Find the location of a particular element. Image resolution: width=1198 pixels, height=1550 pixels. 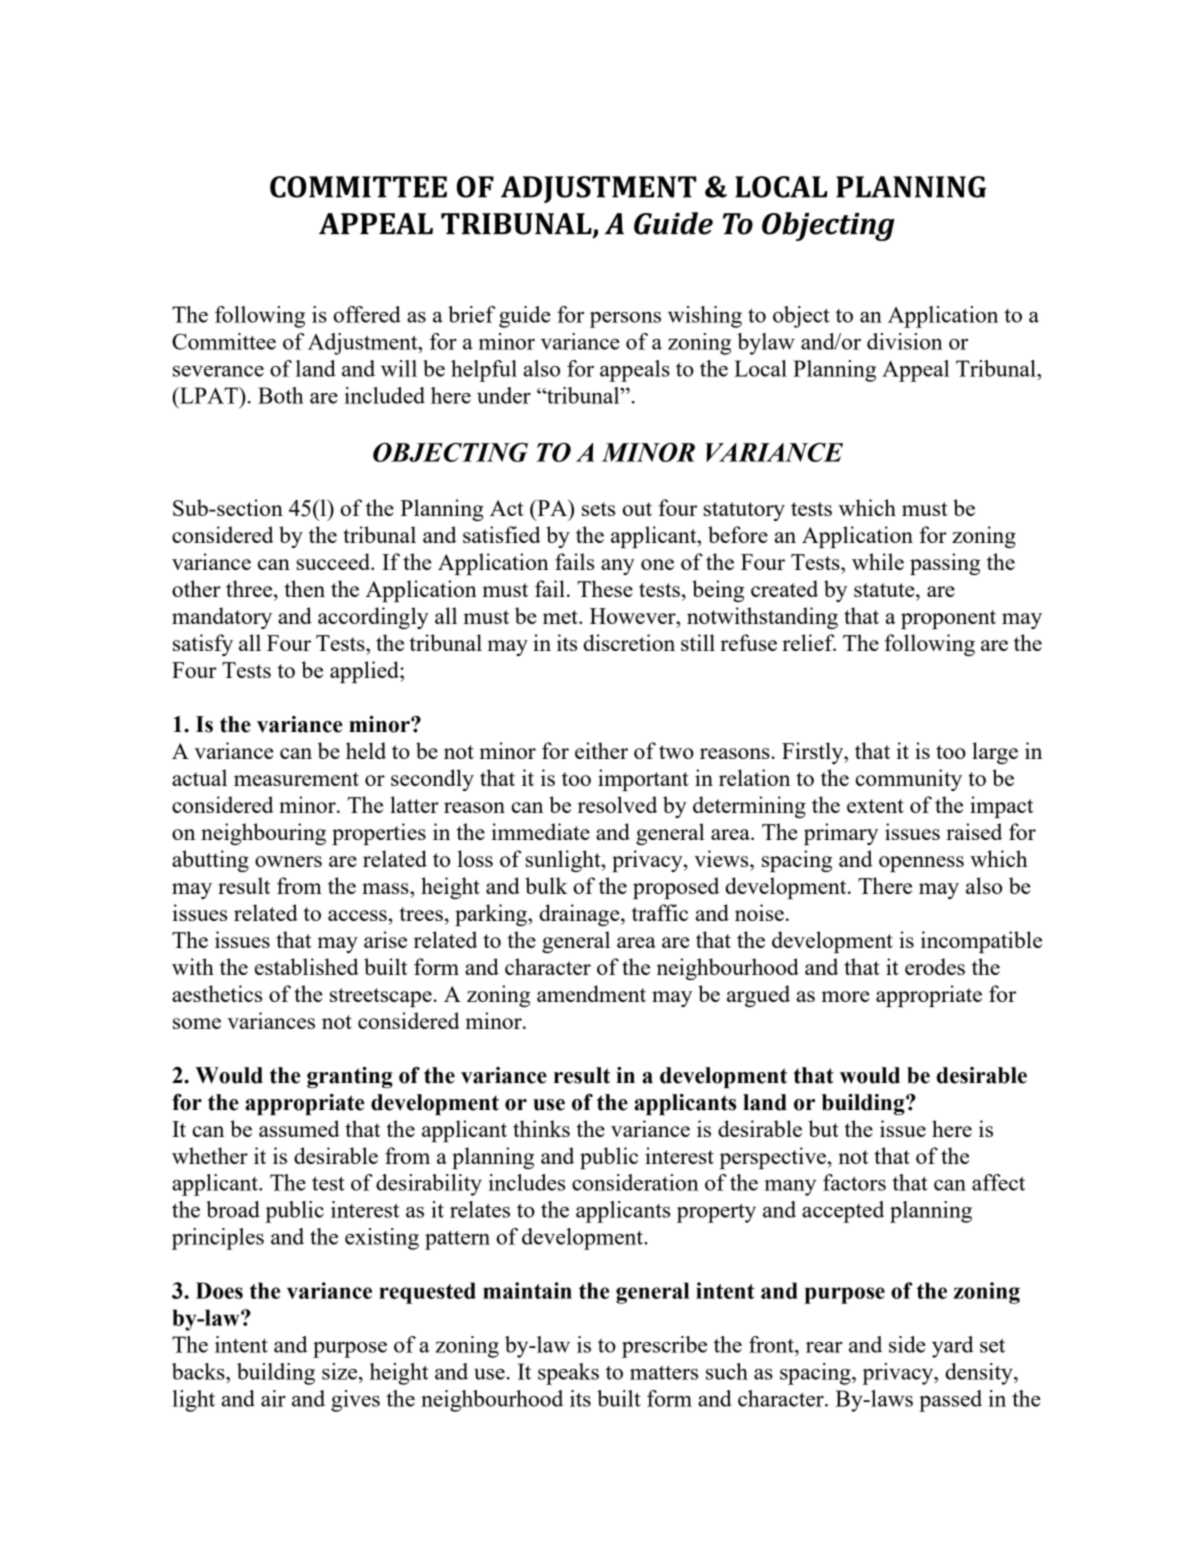

factors is located at coordinates (854, 1182).
